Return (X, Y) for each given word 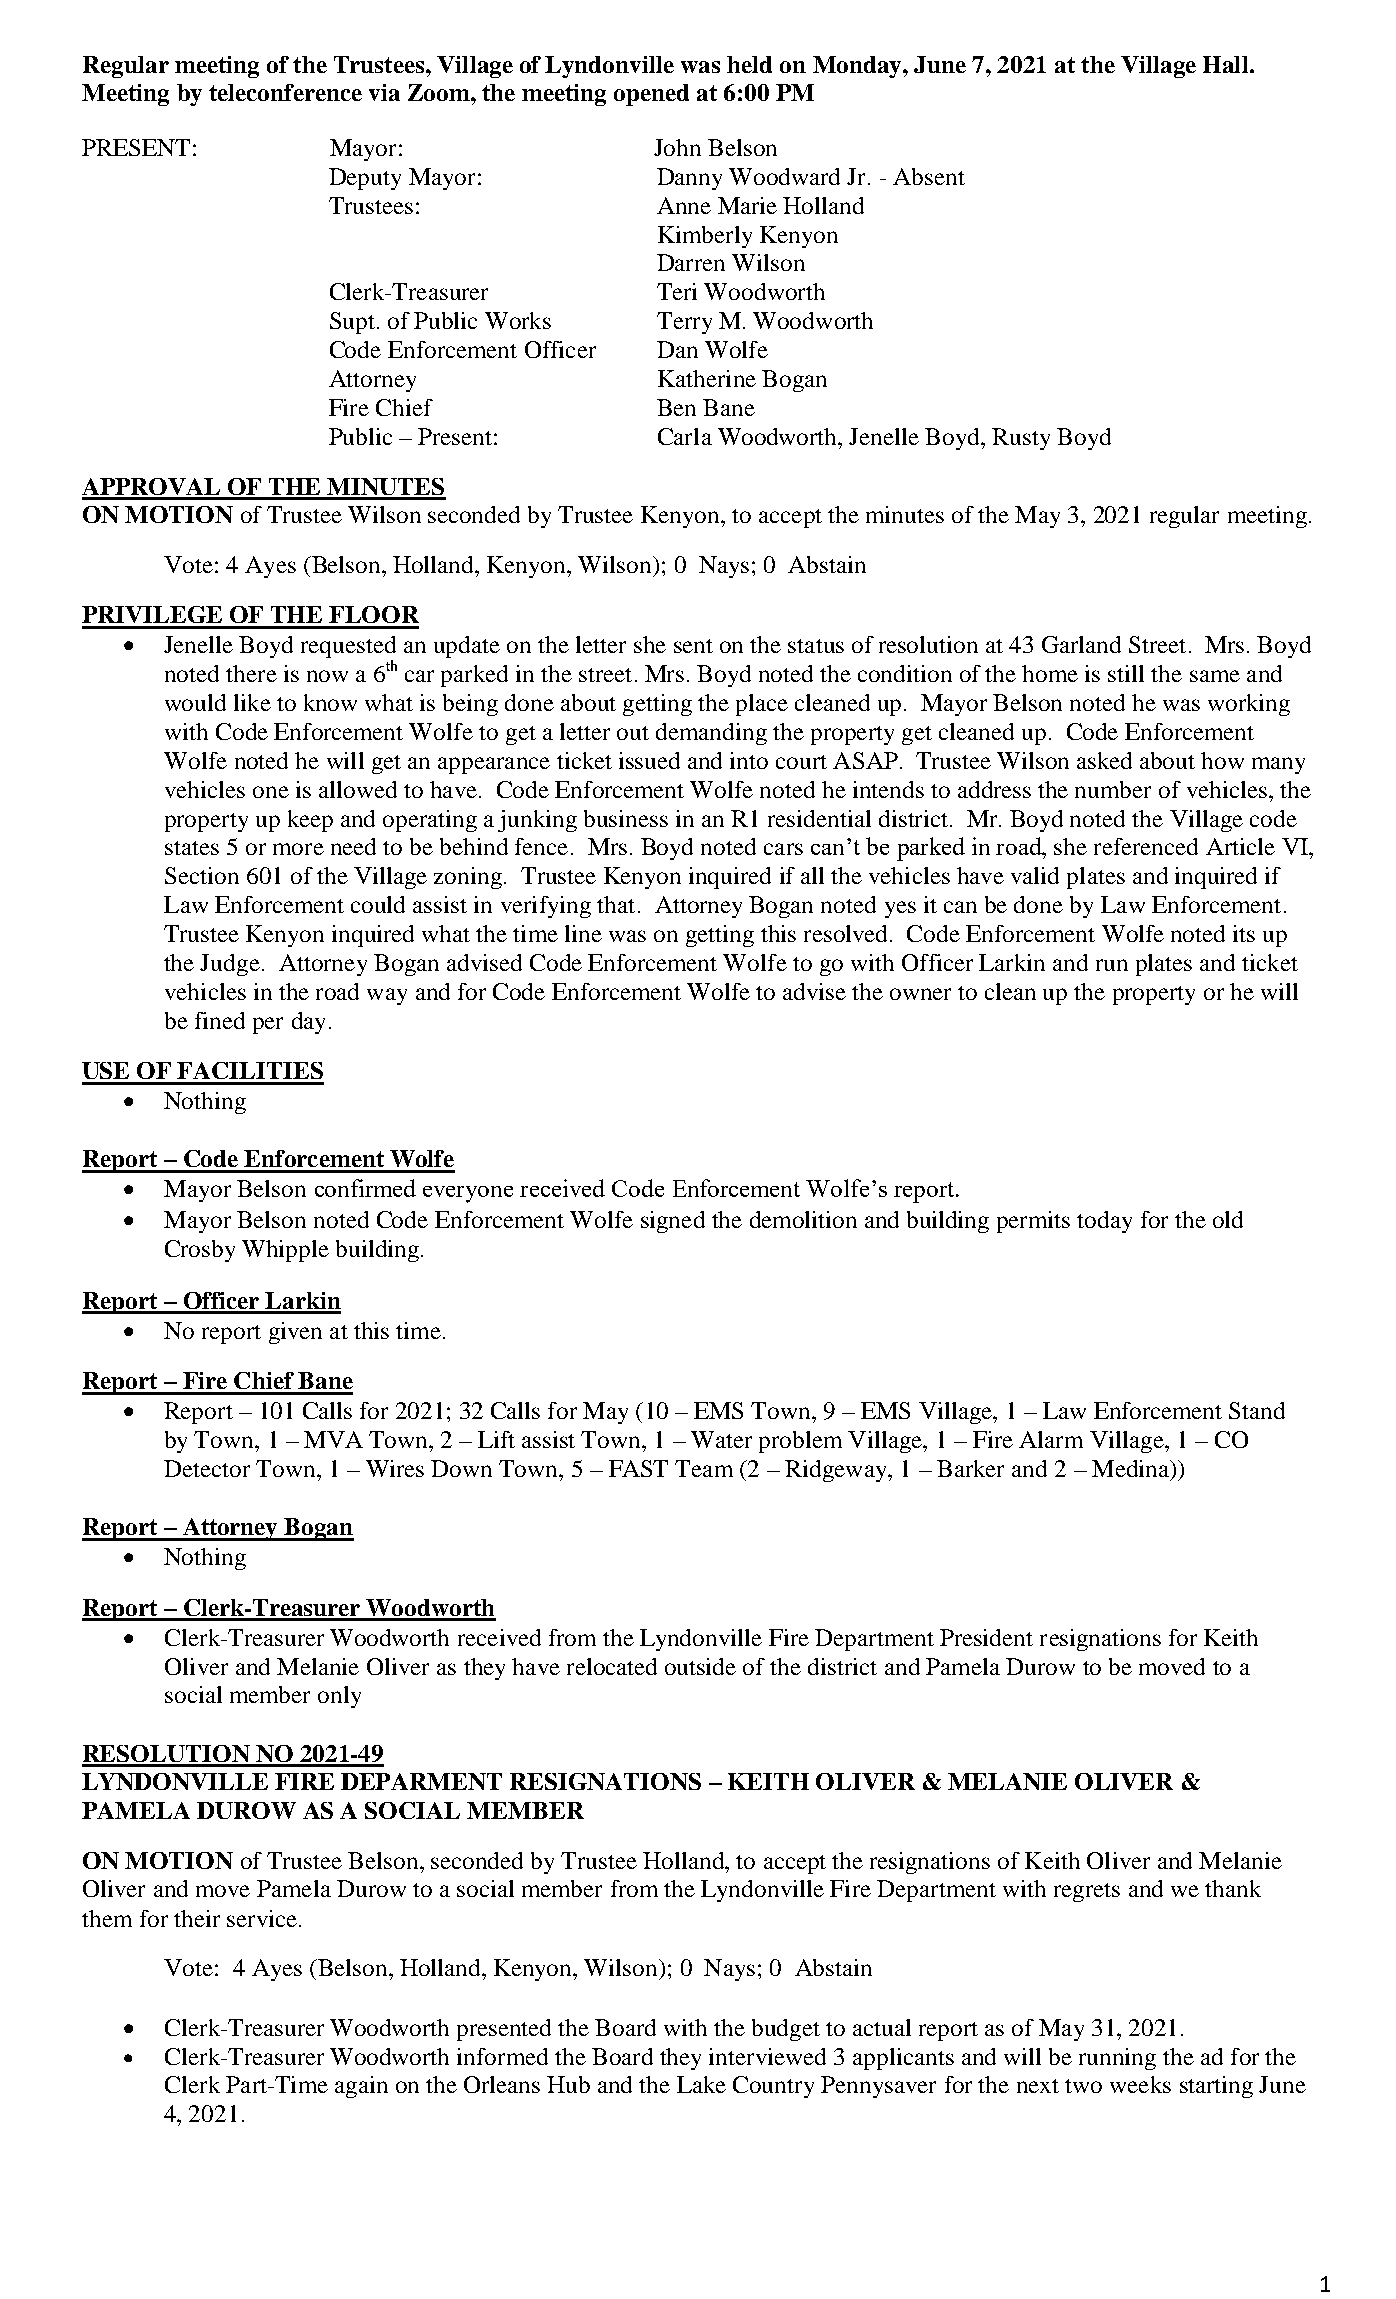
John (677, 147)
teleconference (285, 92)
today (1104, 1222)
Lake (701, 2084)
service (263, 1918)
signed (673, 1222)
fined (220, 1020)
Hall (1225, 64)
